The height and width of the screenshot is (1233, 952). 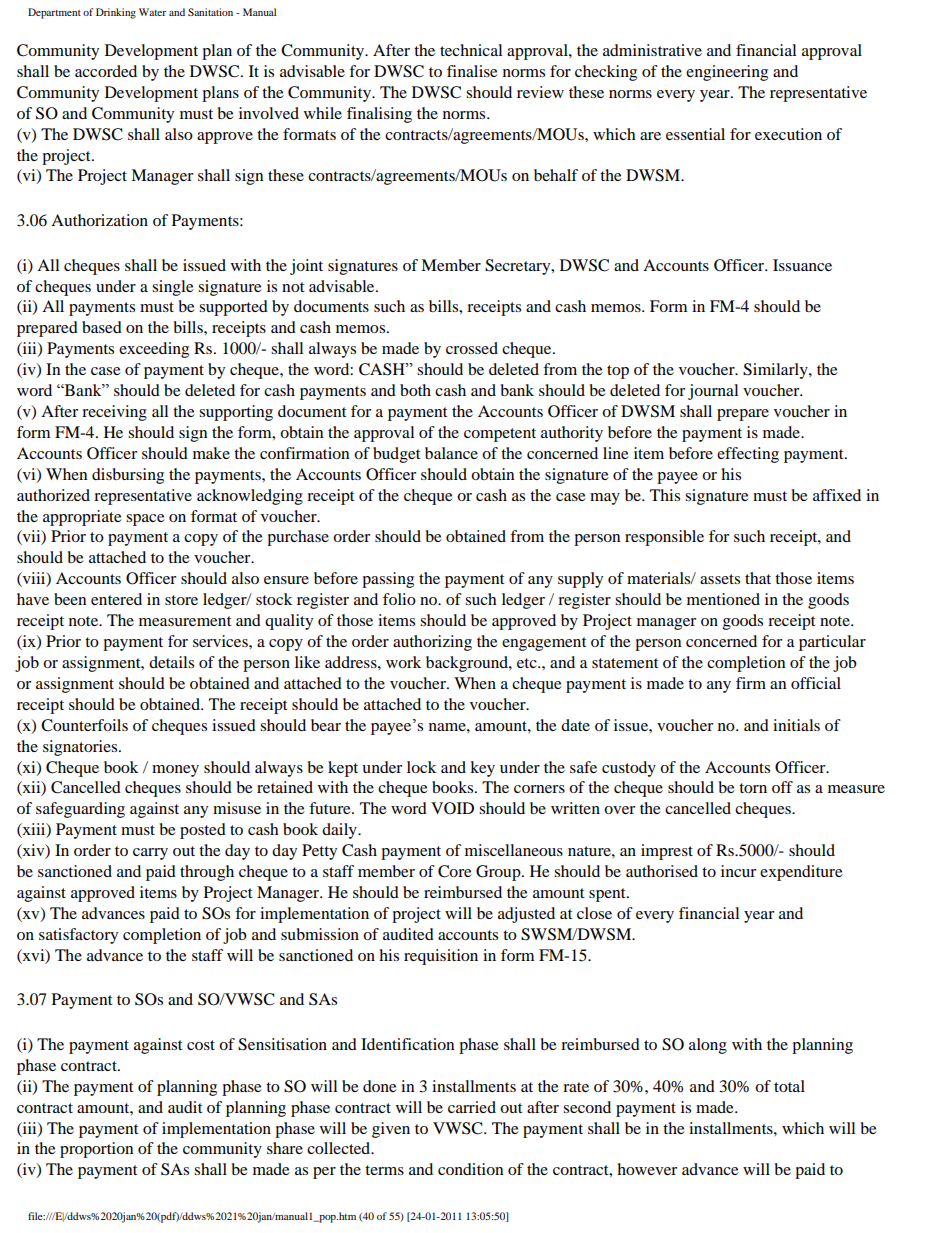 What do you see at coordinates (116, 599) in the screenshot?
I see `entered` at bounding box center [116, 599].
